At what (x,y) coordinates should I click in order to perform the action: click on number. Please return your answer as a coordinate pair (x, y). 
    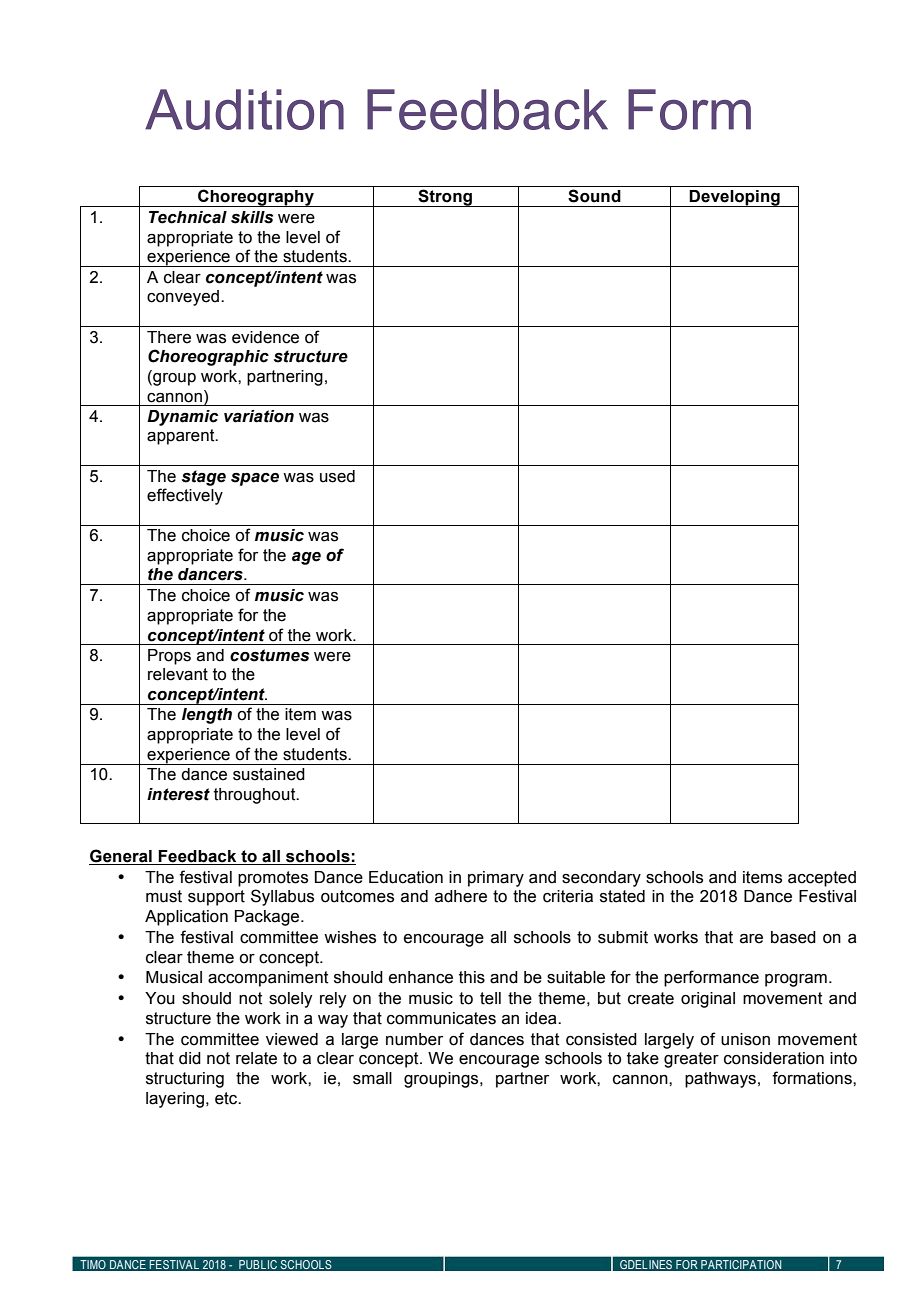
    Looking at the image, I should click on (414, 1039).
